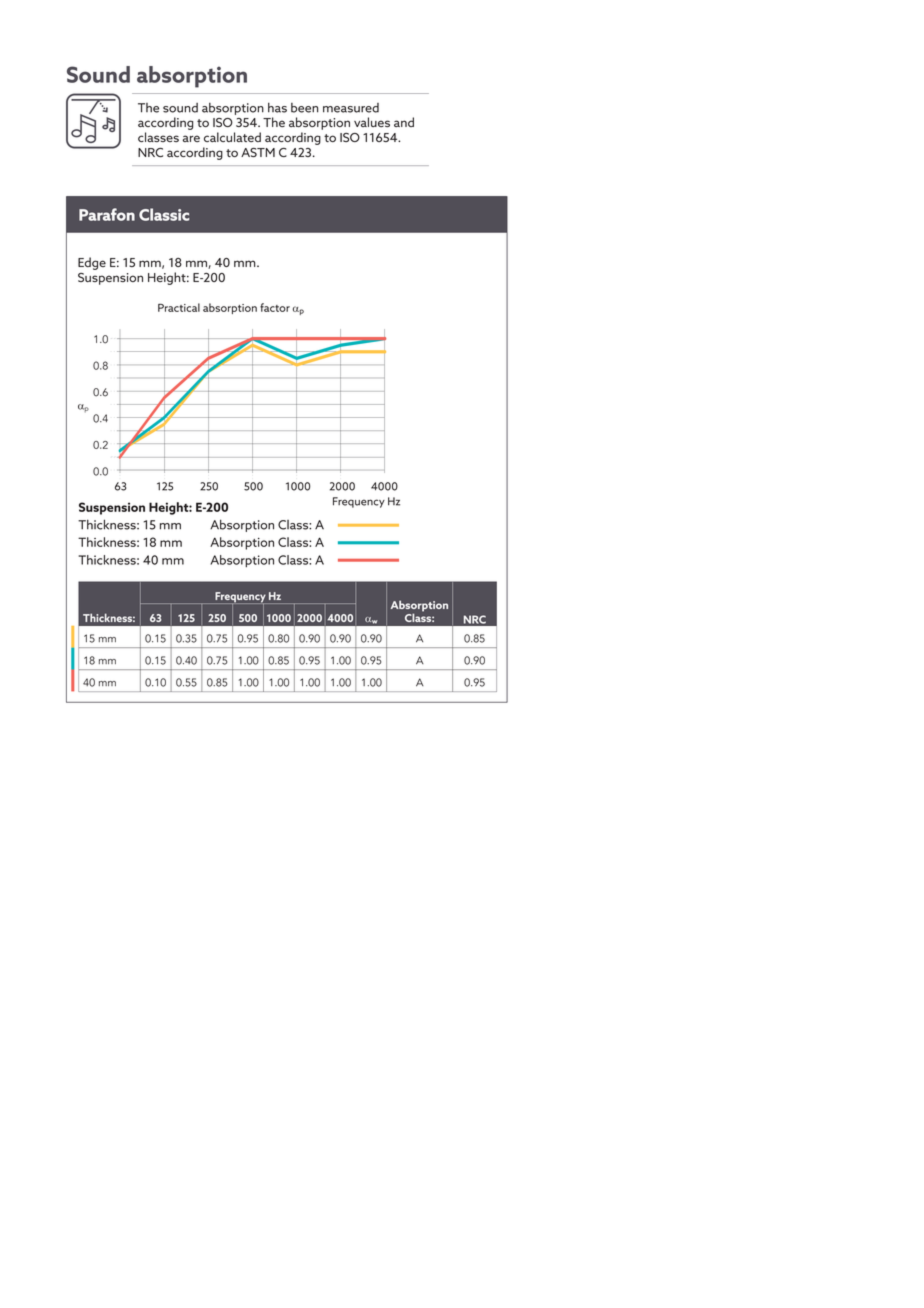 The width and height of the document is (924, 1308). I want to click on Practical, so click(179, 307).
